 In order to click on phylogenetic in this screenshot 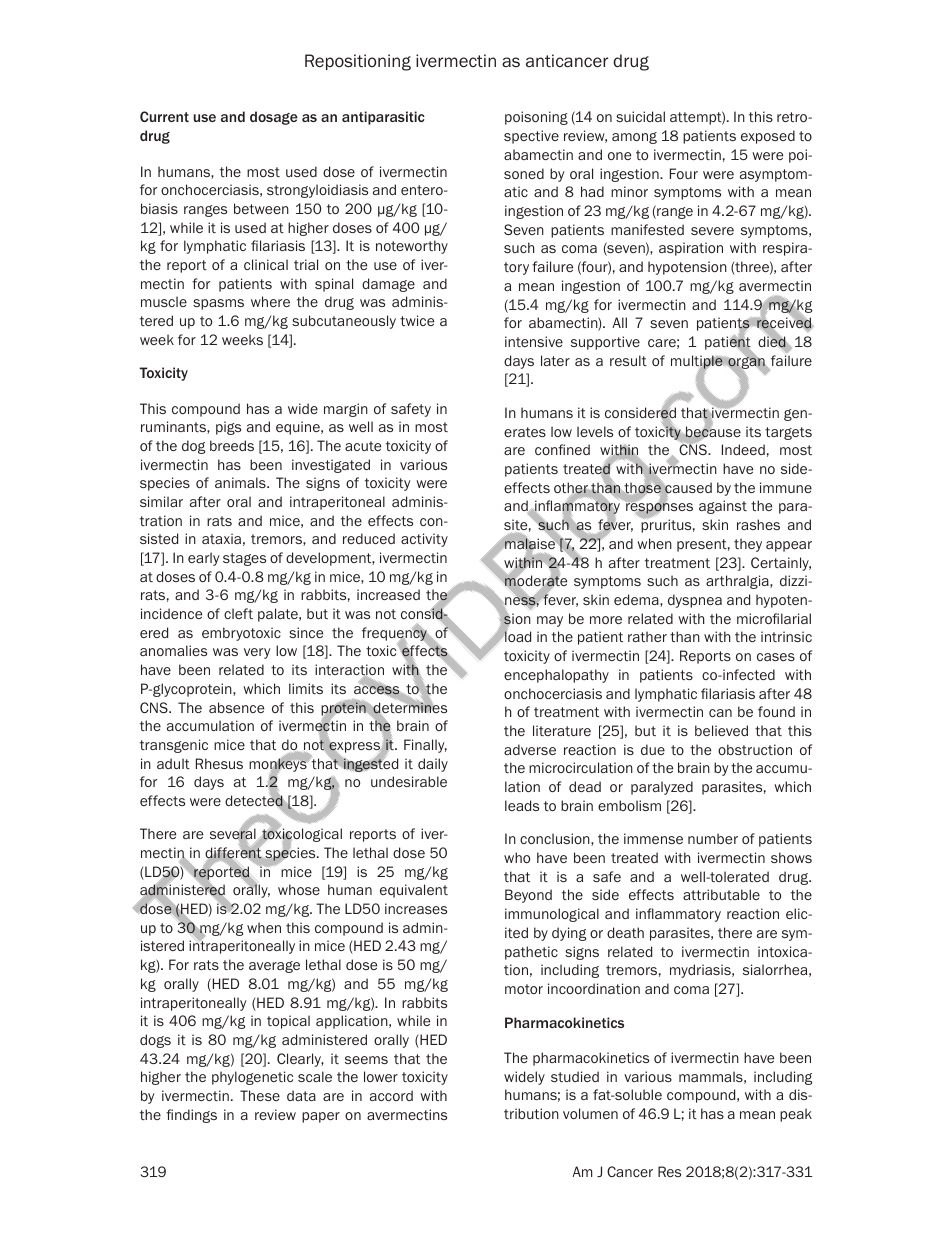, I will do `click(252, 1078)`.
